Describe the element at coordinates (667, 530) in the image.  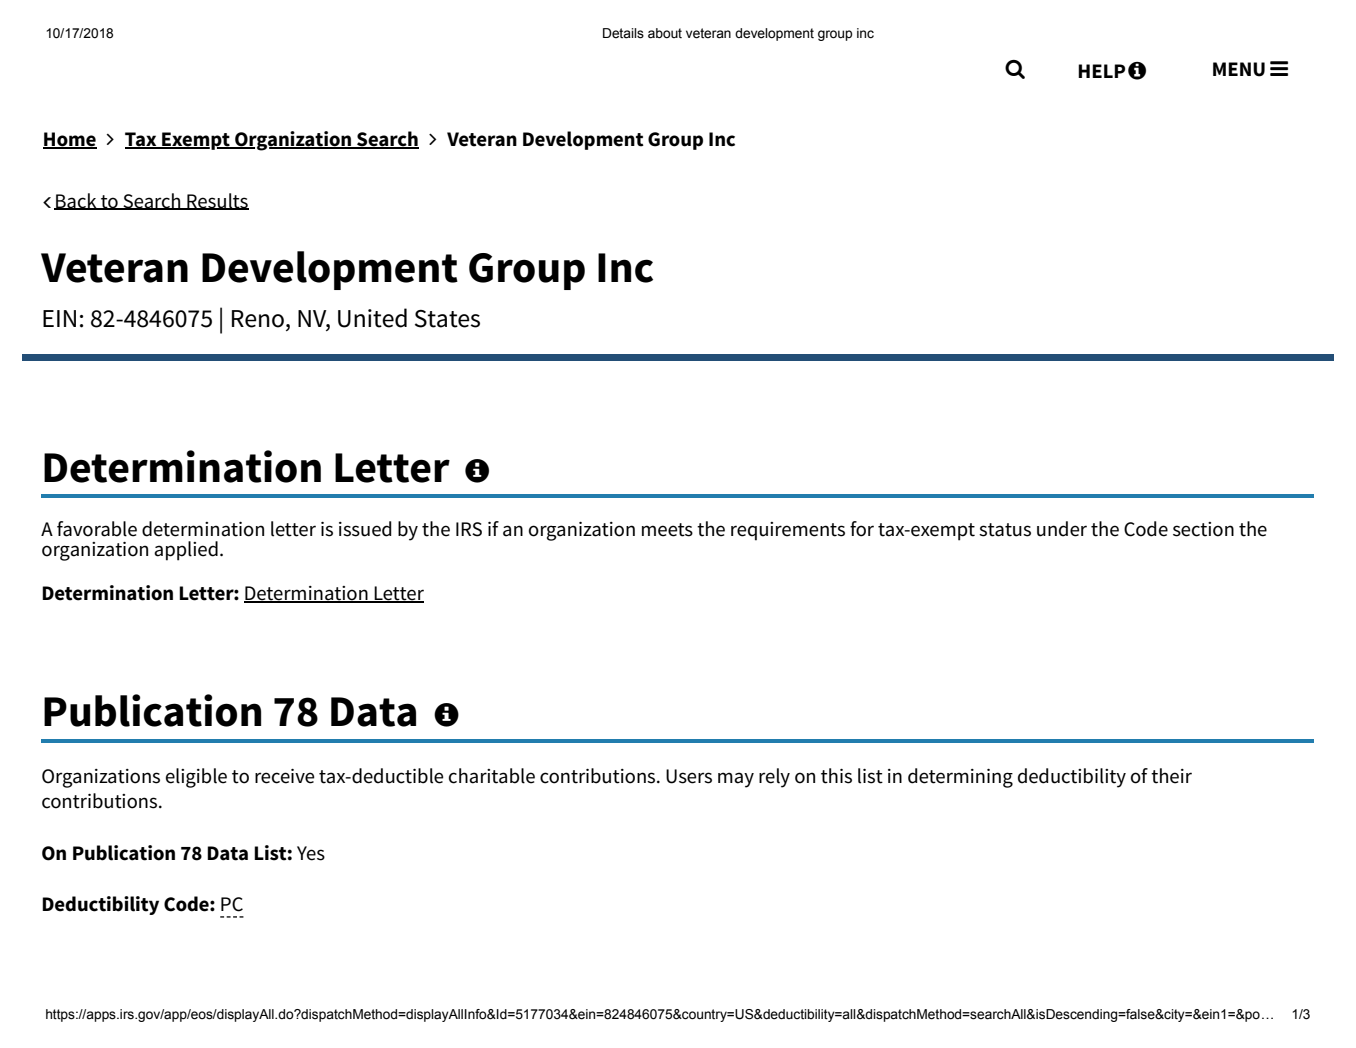
I see `meets` at that location.
